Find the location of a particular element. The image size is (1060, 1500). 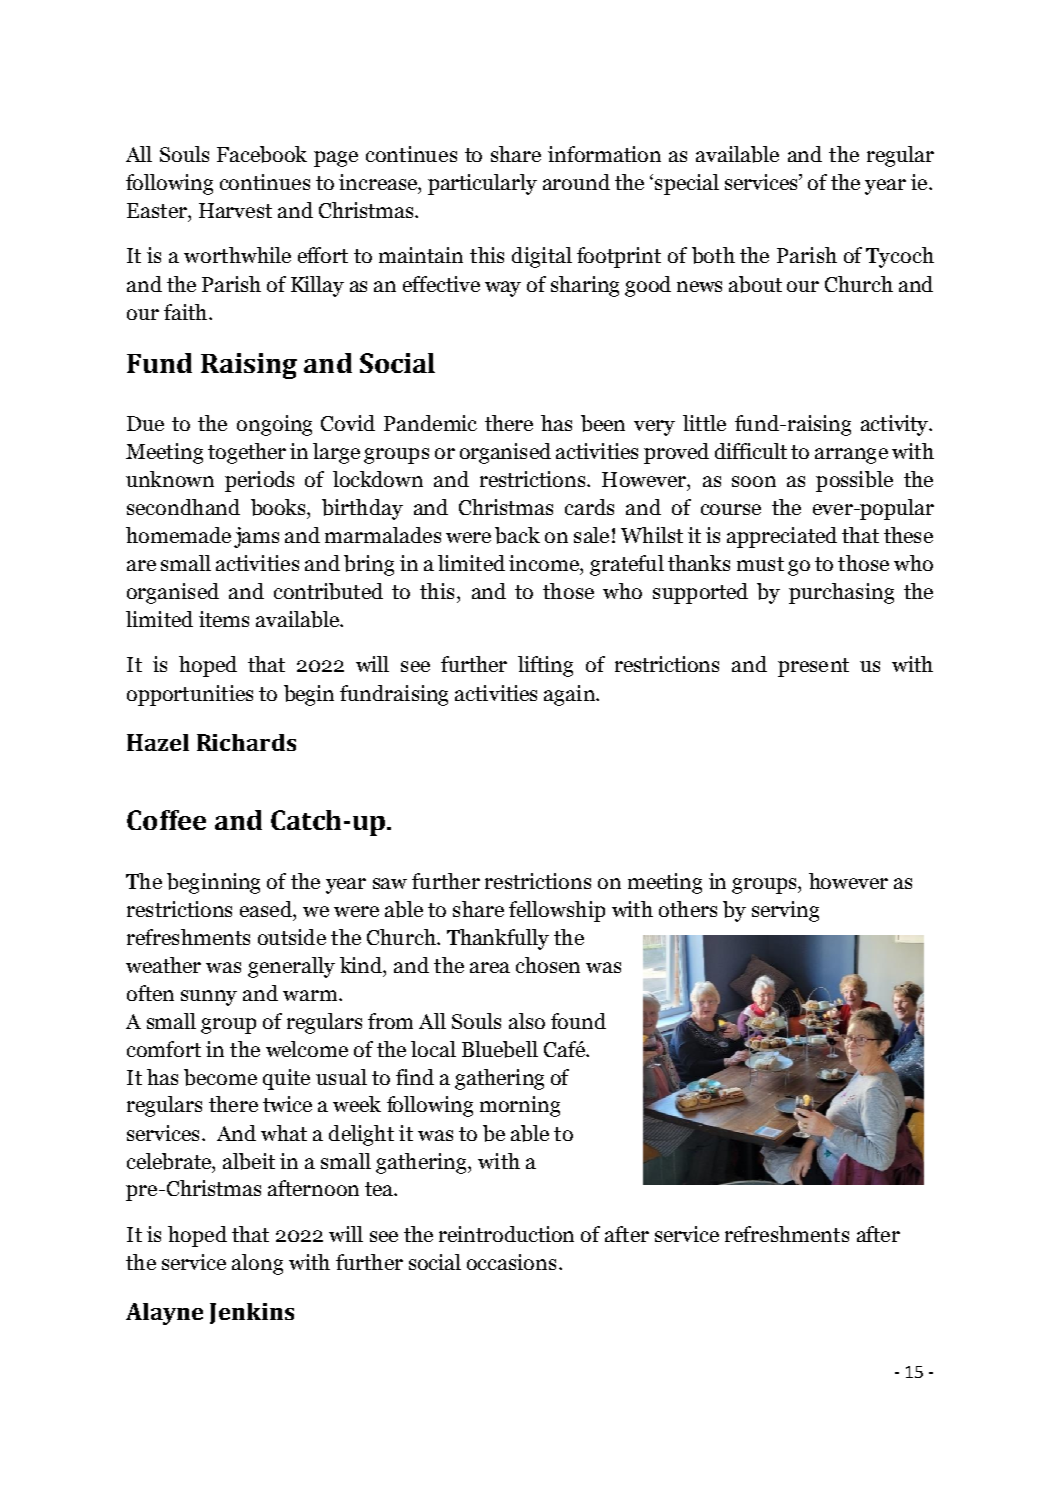

Facebook is located at coordinates (262, 154).
